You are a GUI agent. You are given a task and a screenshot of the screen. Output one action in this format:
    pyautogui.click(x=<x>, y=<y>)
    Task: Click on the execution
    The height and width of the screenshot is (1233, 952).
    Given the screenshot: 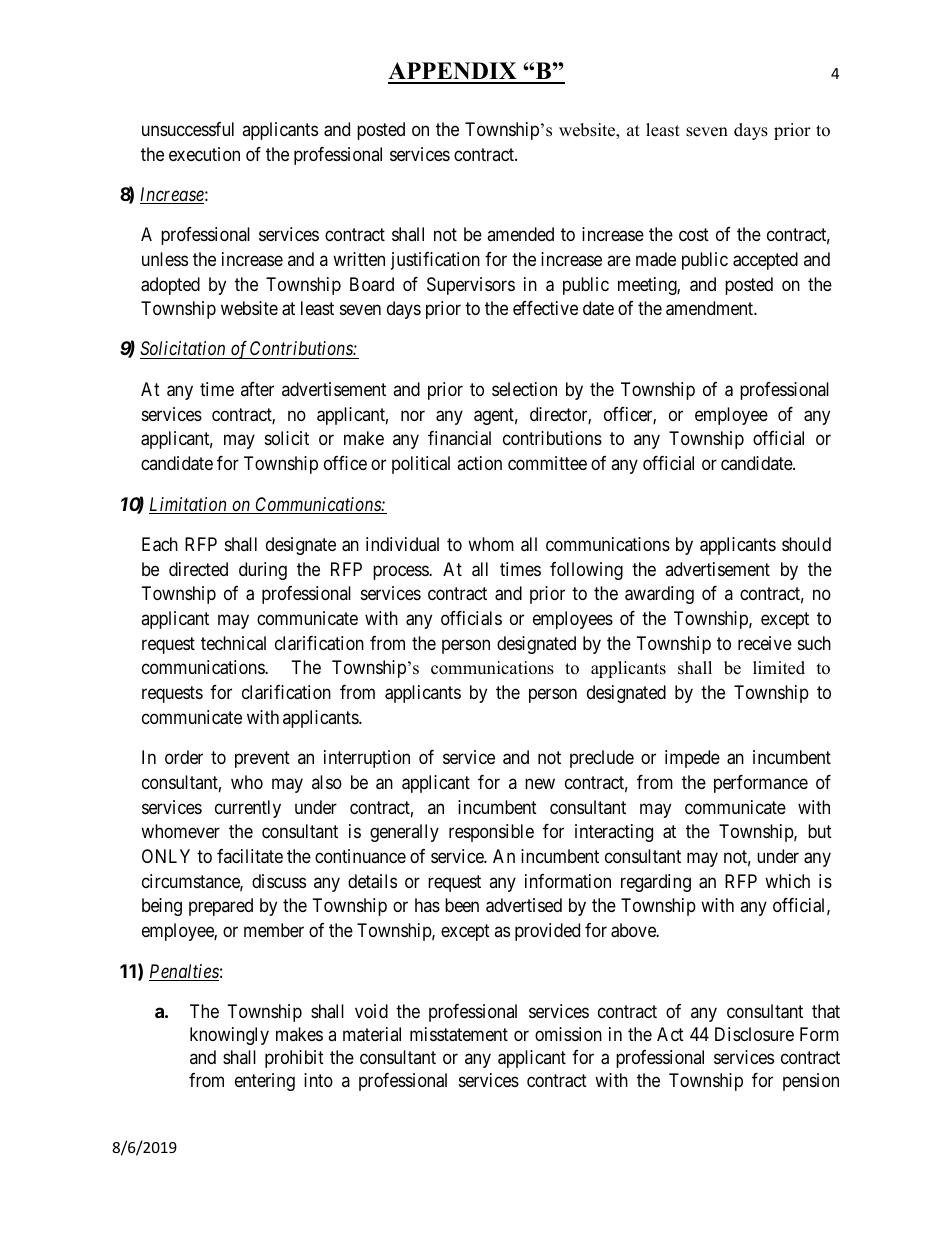 What is the action you would take?
    pyautogui.click(x=204, y=154)
